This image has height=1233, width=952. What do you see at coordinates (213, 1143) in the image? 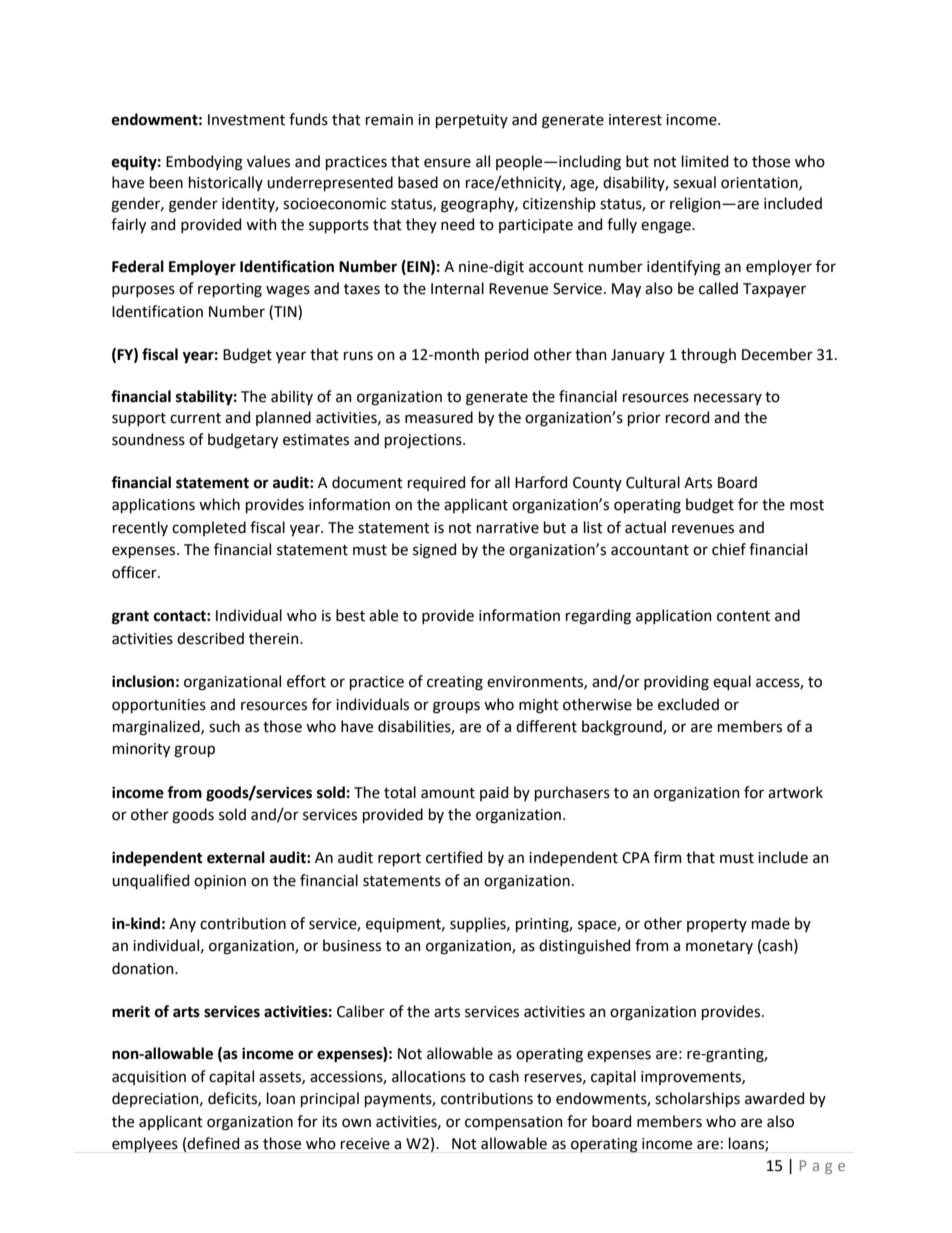
I see `defined` at bounding box center [213, 1143].
